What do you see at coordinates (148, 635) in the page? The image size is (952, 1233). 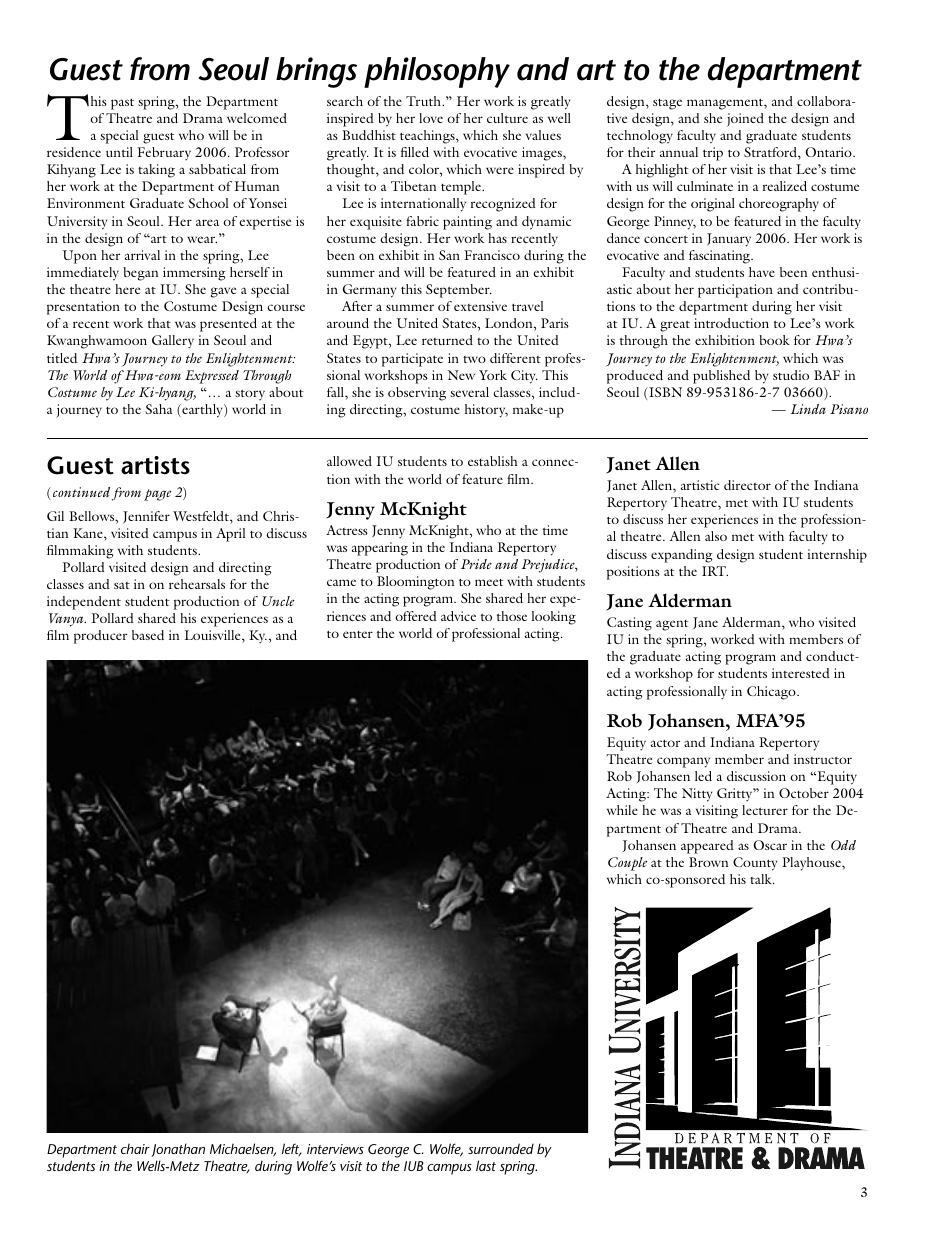 I see `based` at bounding box center [148, 635].
